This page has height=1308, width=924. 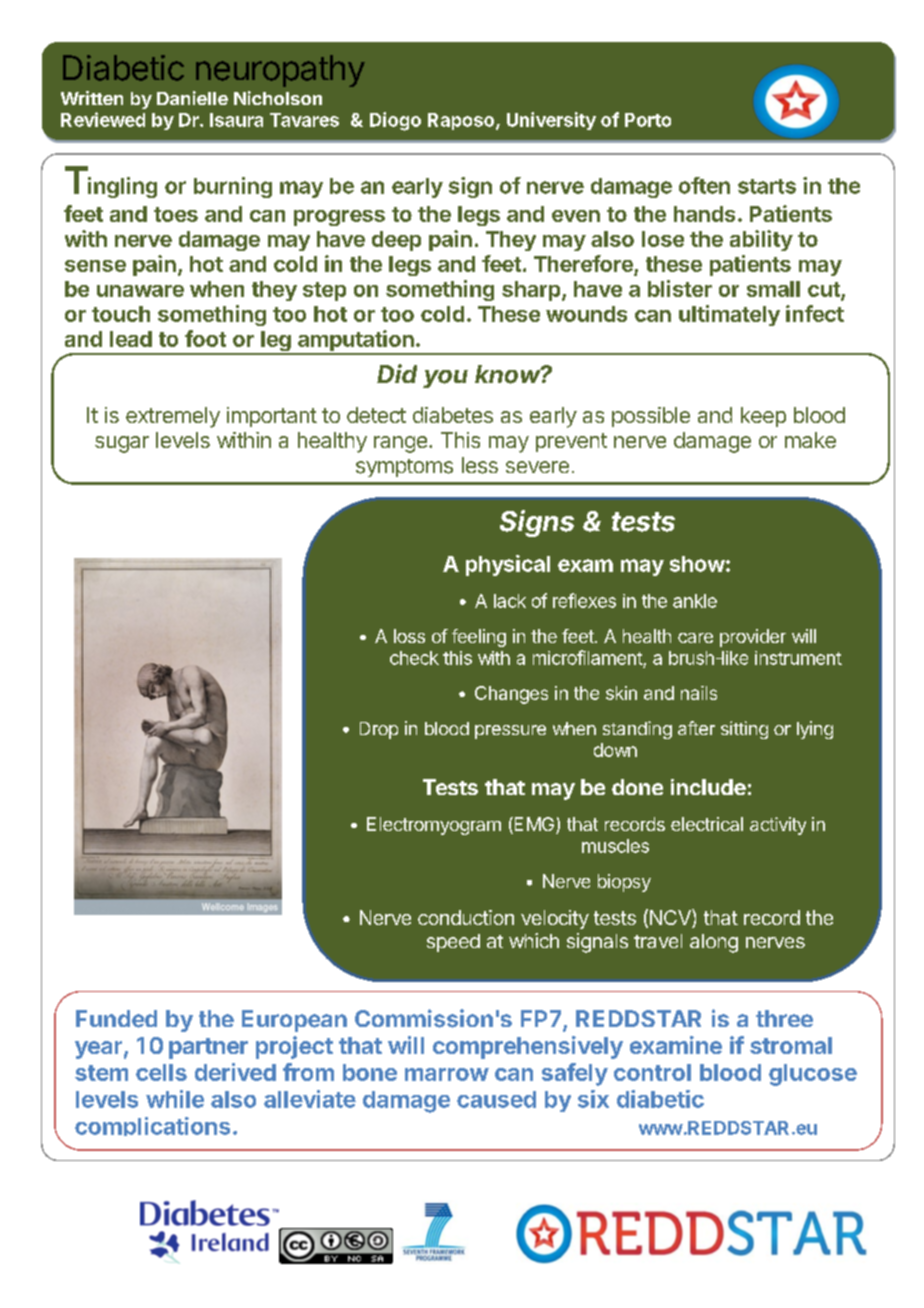 I want to click on show, so click(x=697, y=564).
